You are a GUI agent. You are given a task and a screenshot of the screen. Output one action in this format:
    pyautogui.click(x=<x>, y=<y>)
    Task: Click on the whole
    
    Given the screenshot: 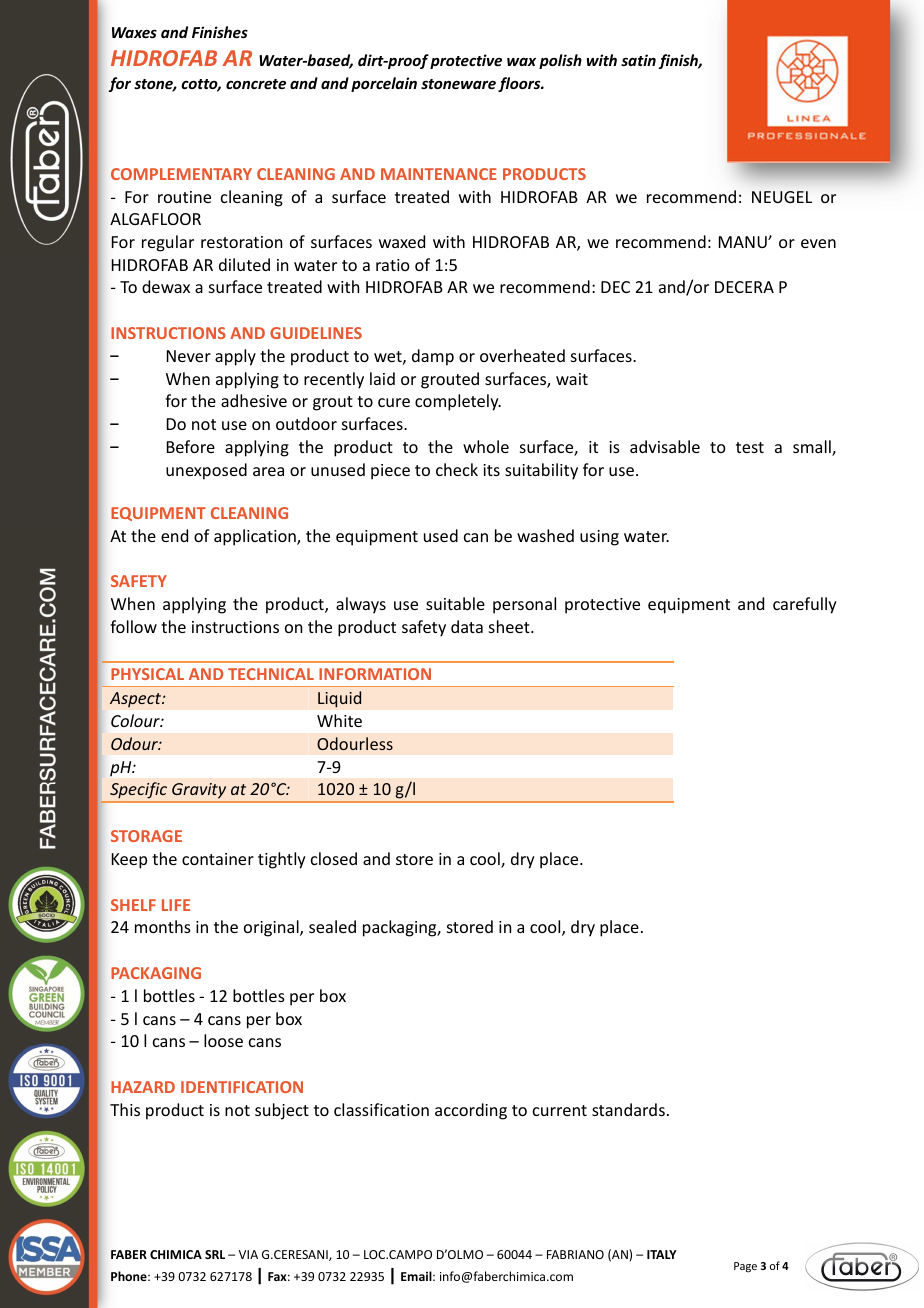 What is the action you would take?
    pyautogui.click(x=486, y=446)
